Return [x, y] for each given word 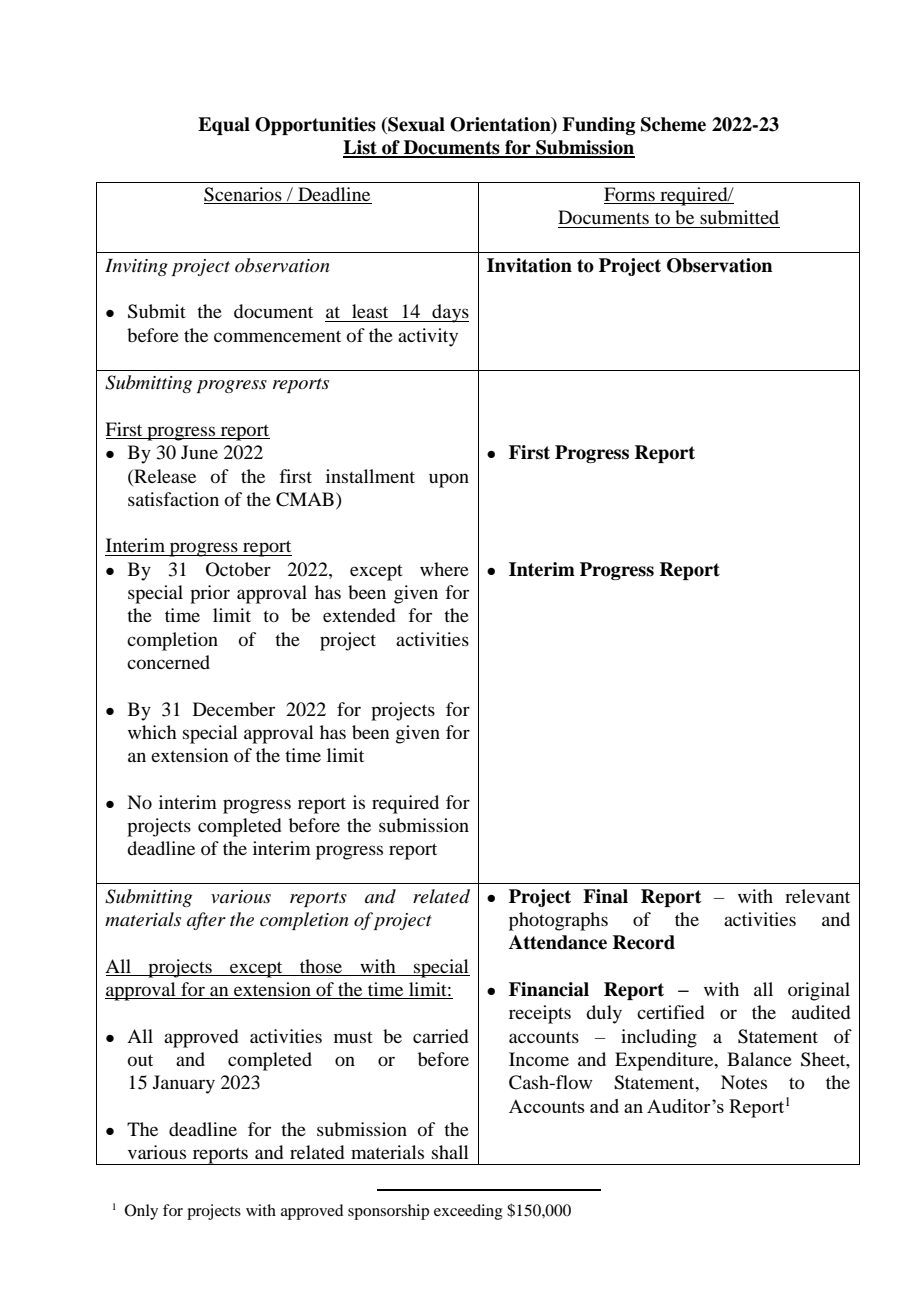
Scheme [673, 124]
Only [141, 1212]
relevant [817, 896]
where [444, 569]
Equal [224, 126]
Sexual [415, 124]
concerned [168, 662]
